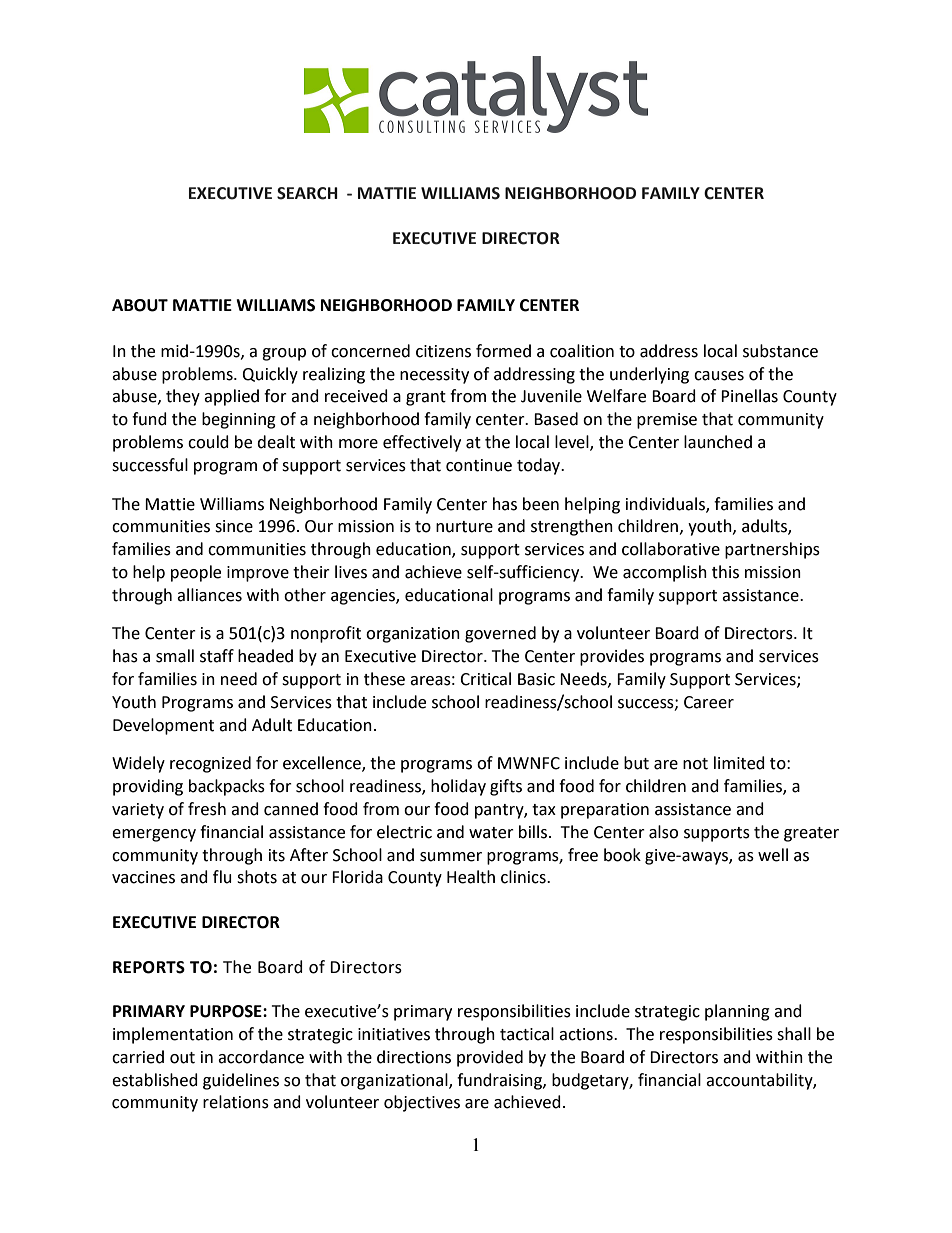 The height and width of the screenshot is (1233, 952). I want to click on formed, so click(503, 351).
